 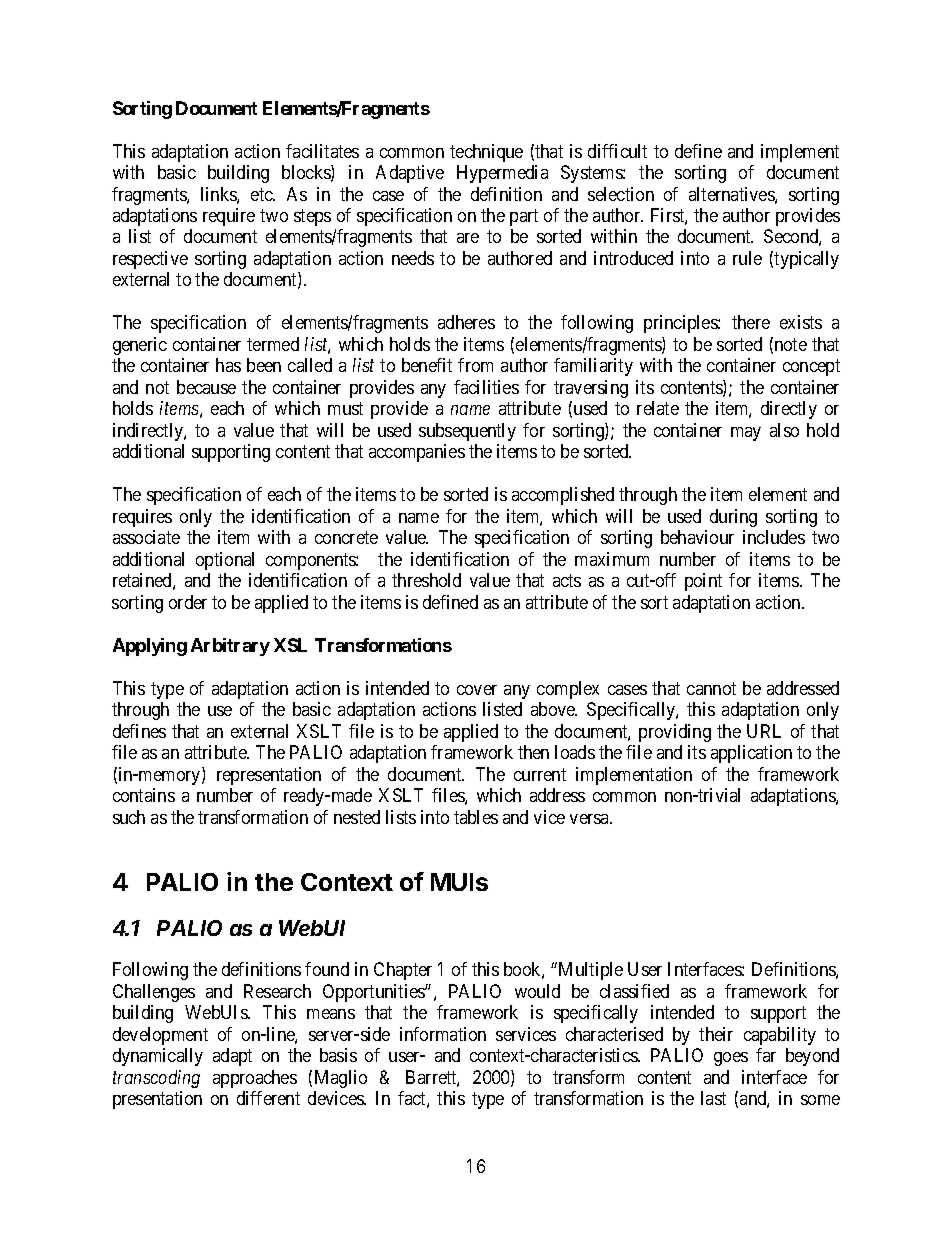 What do you see at coordinates (443, 1034) in the screenshot?
I see `information` at bounding box center [443, 1034].
